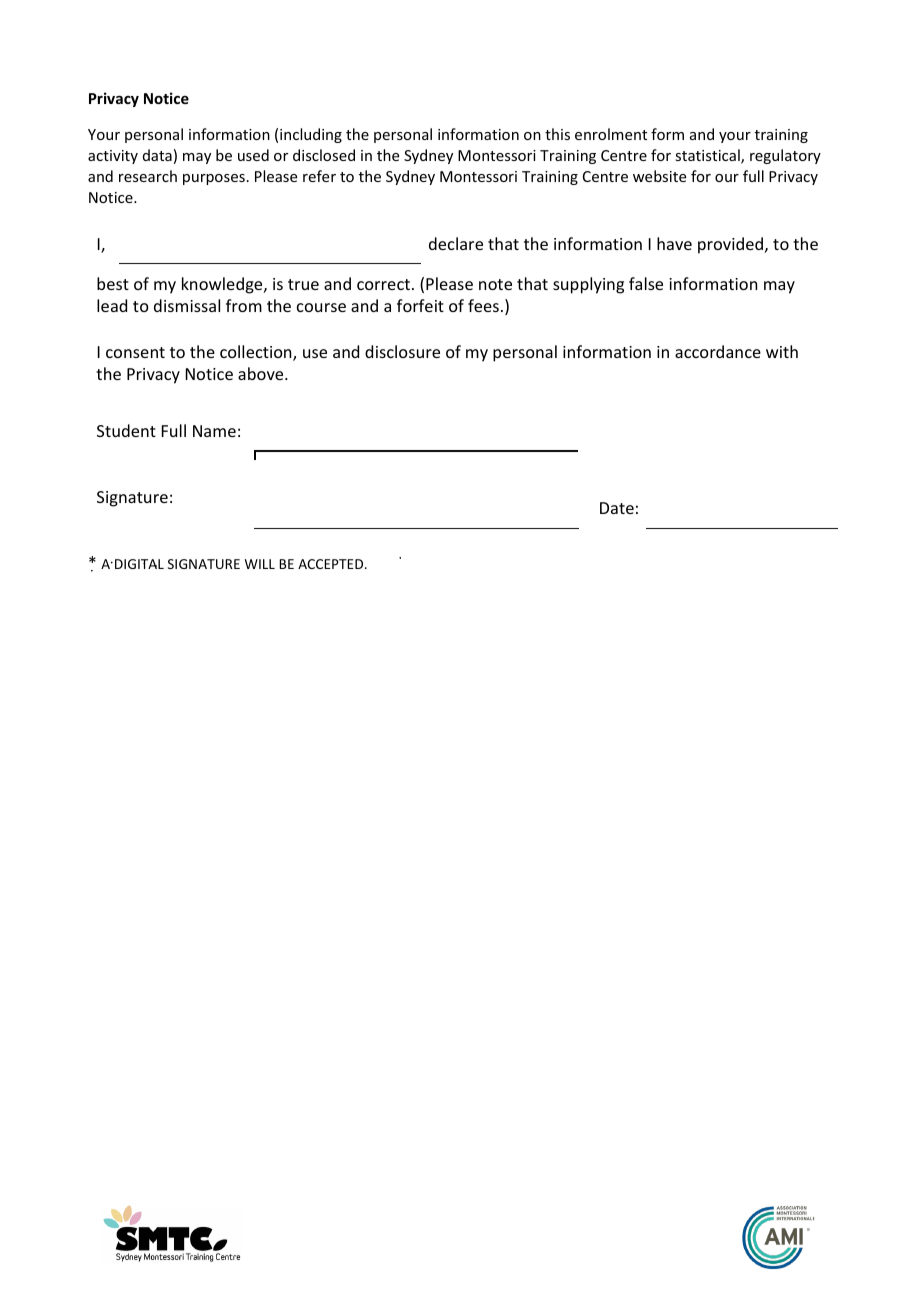  What do you see at coordinates (223, 285) in the screenshot?
I see `knowledge` at bounding box center [223, 285].
